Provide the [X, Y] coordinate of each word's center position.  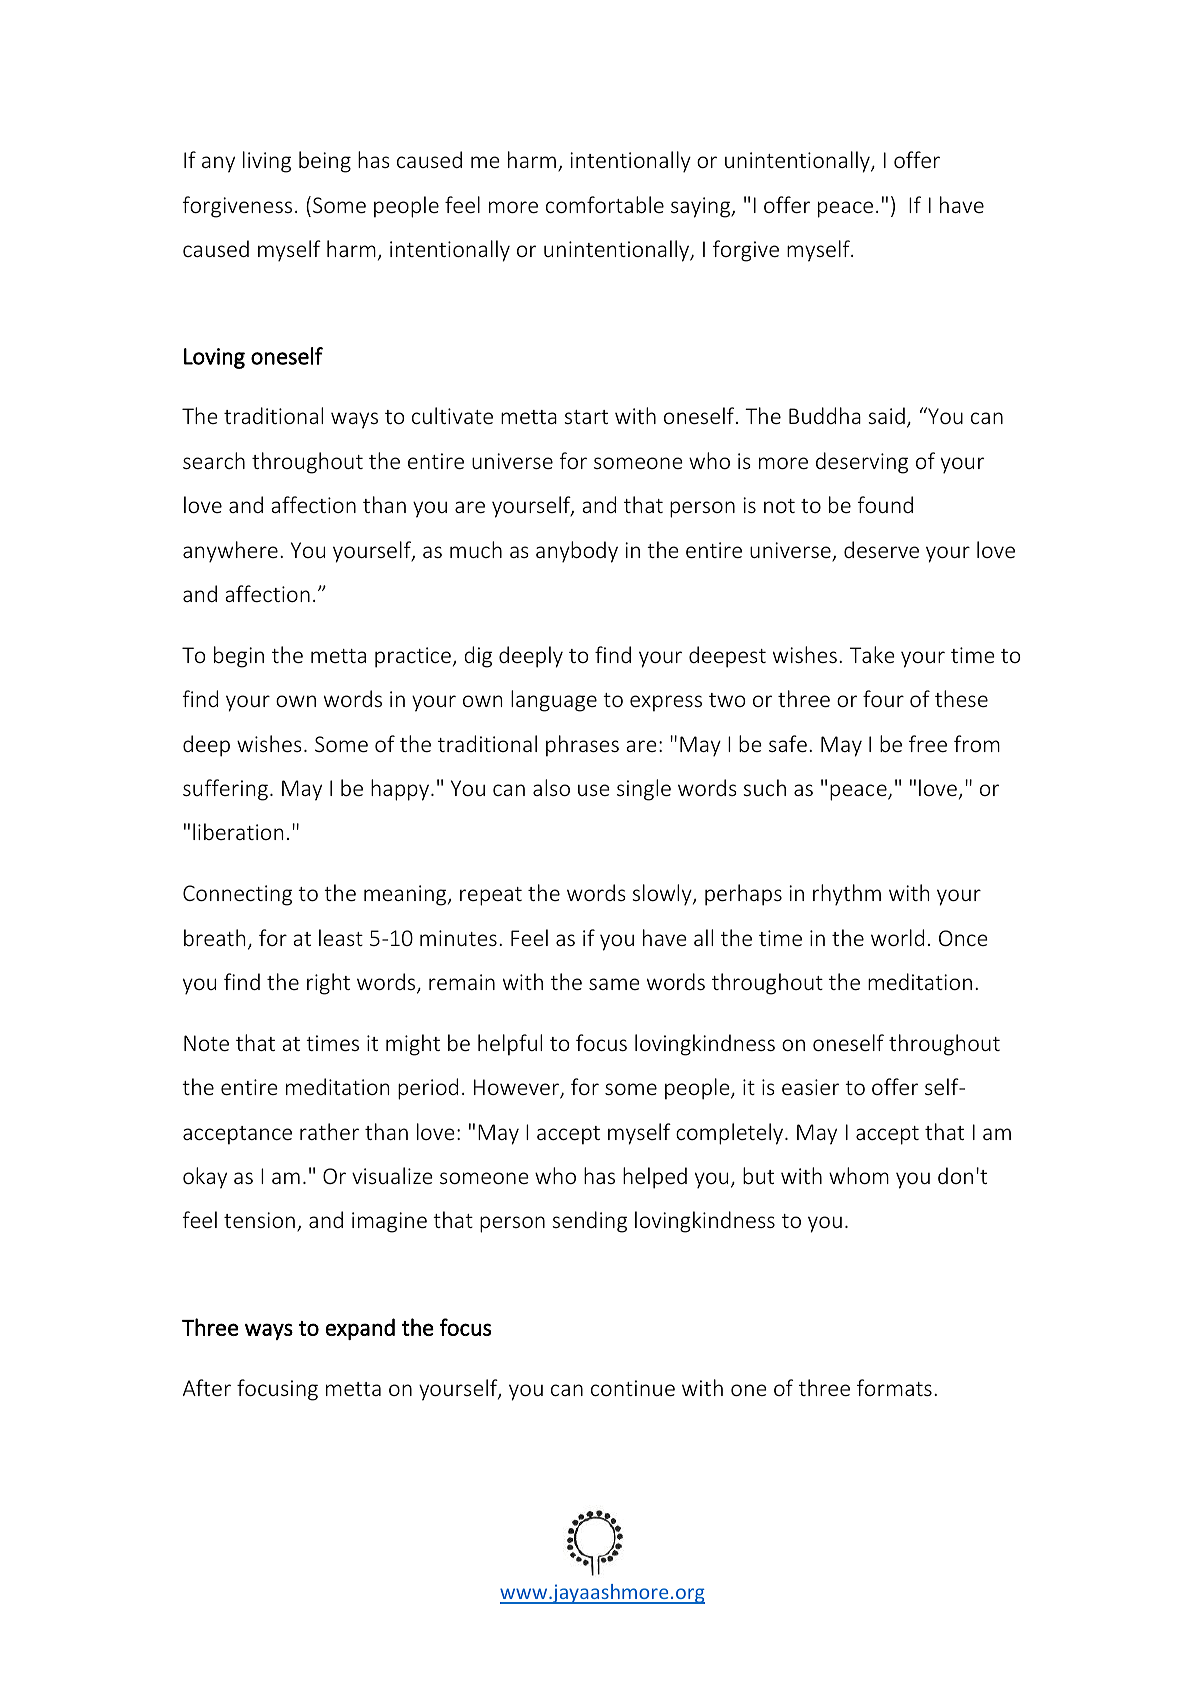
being [325, 162]
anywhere [230, 552]
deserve [881, 549]
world [897, 937]
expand [360, 1329]
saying [702, 207]
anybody [577, 552]
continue [633, 1388]
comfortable [605, 204]
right [328, 984]
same [614, 984]
